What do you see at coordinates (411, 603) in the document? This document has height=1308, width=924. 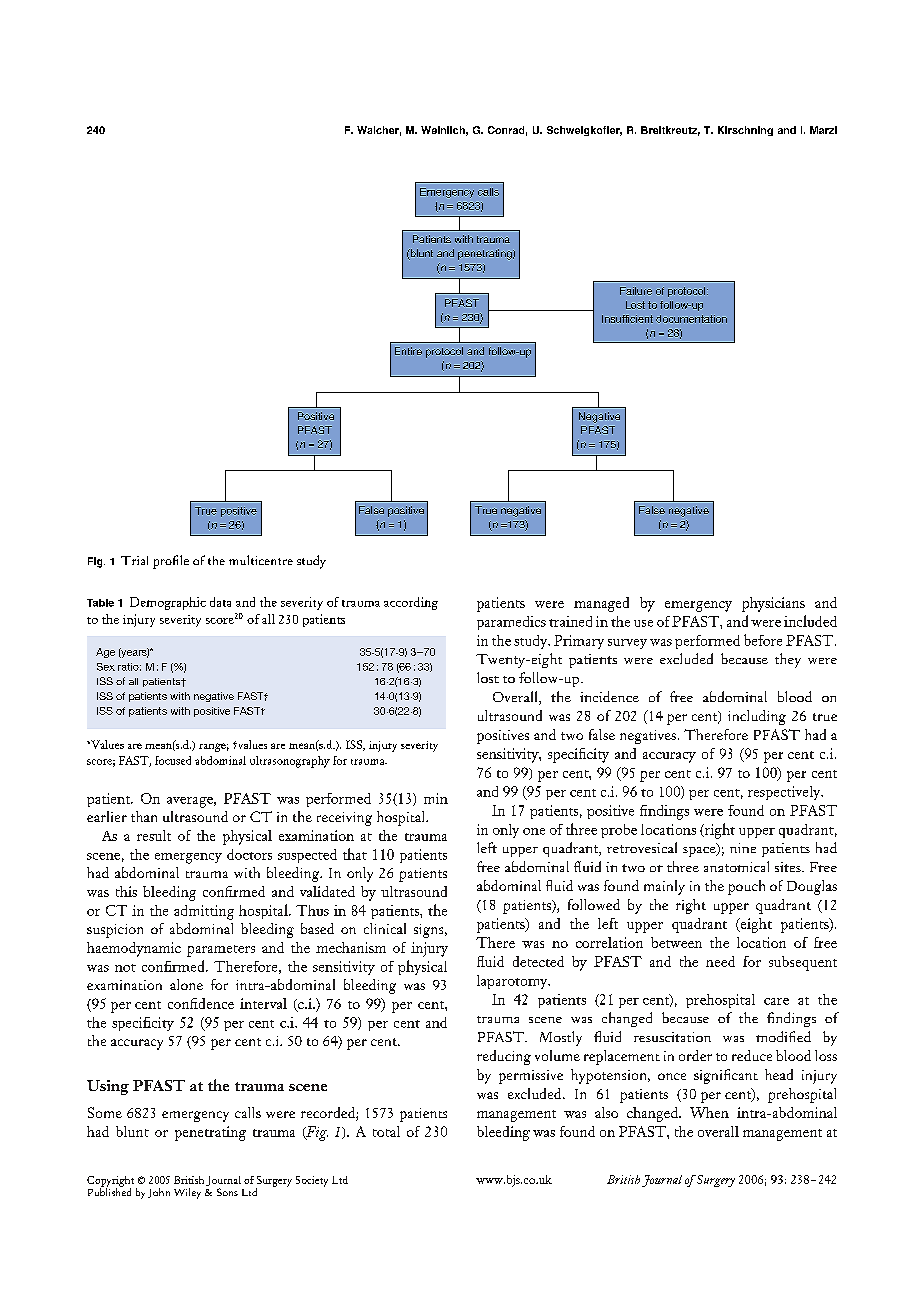 I see `according` at bounding box center [411, 603].
